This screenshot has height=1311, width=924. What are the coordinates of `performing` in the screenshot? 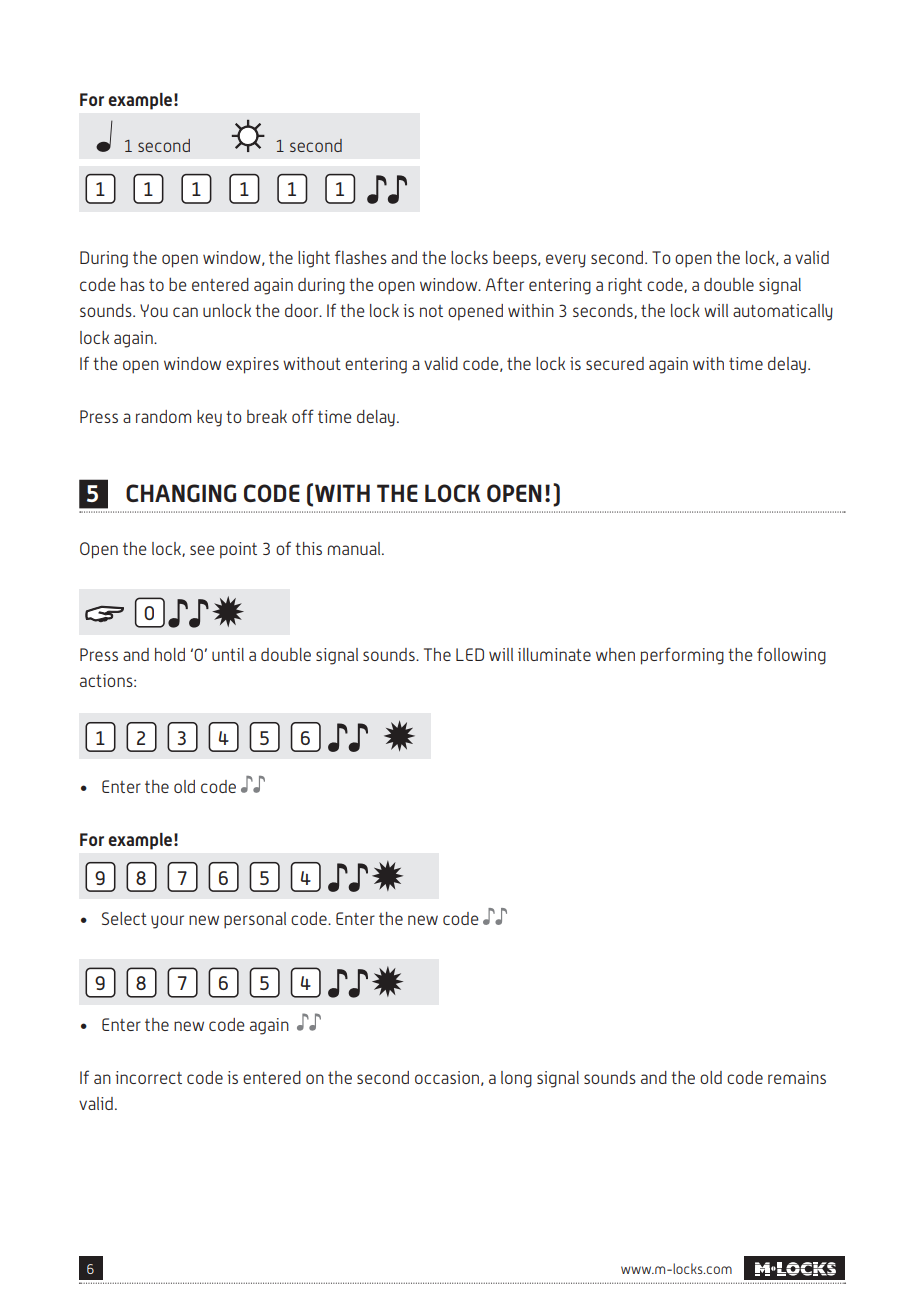 It's located at (682, 656).
